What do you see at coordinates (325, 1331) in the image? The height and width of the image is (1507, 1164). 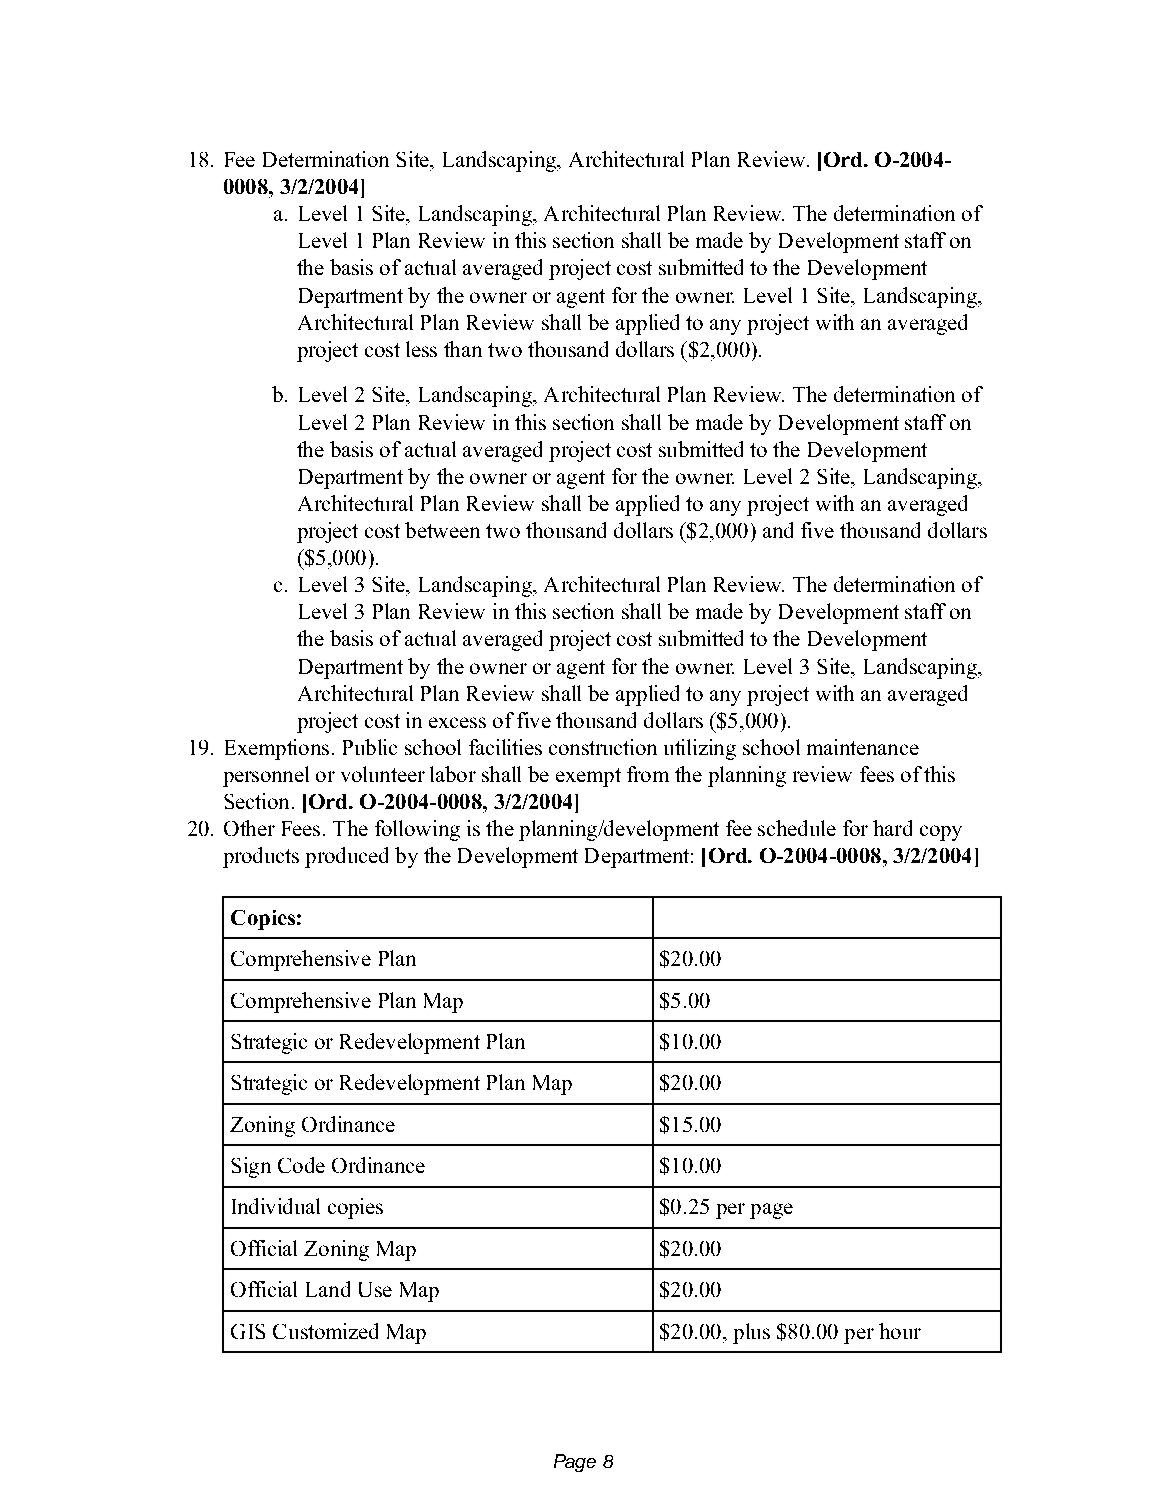 I see `Customized` at bounding box center [325, 1331].
